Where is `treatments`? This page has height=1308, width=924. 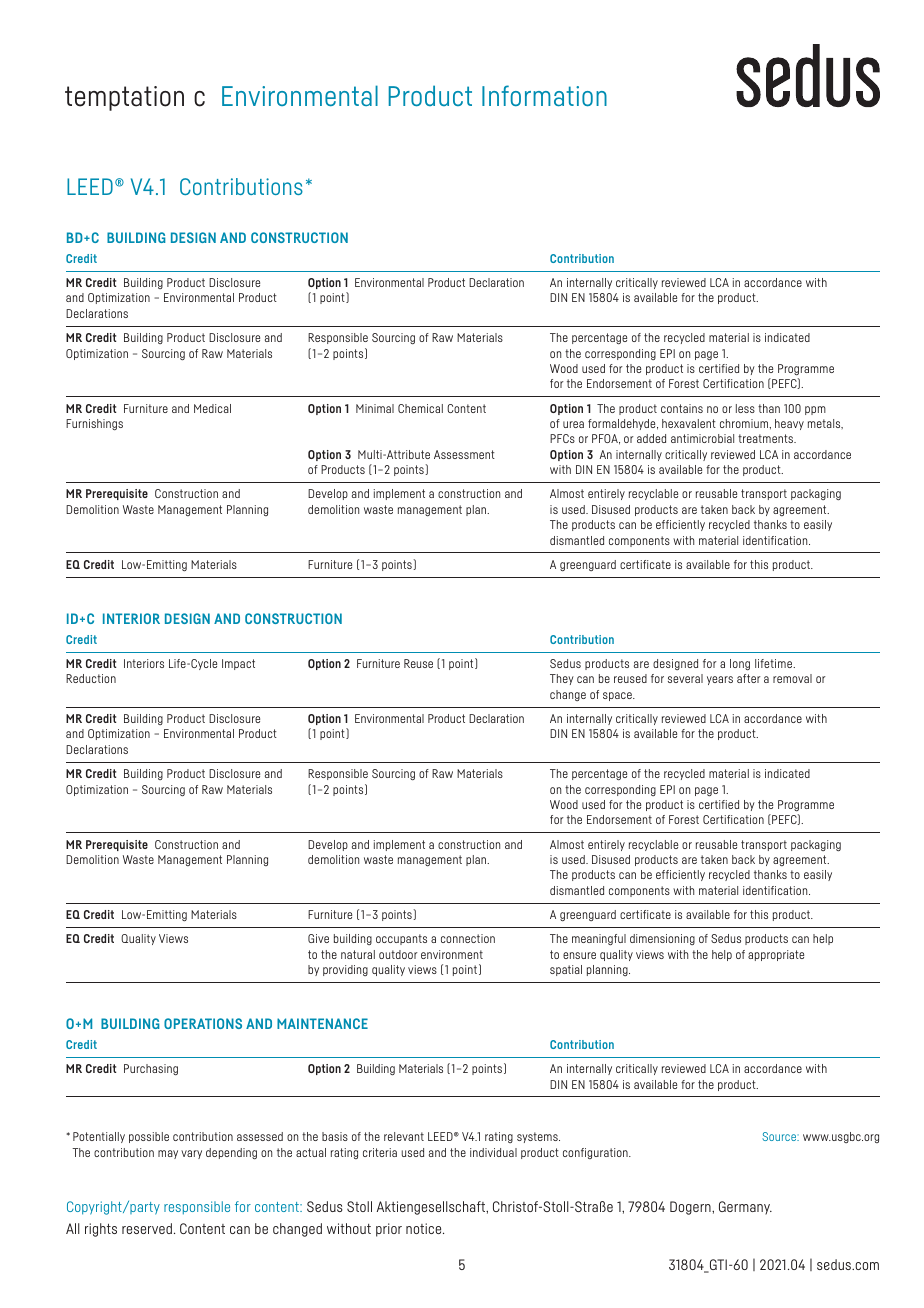
treatments is located at coordinates (766, 438).
